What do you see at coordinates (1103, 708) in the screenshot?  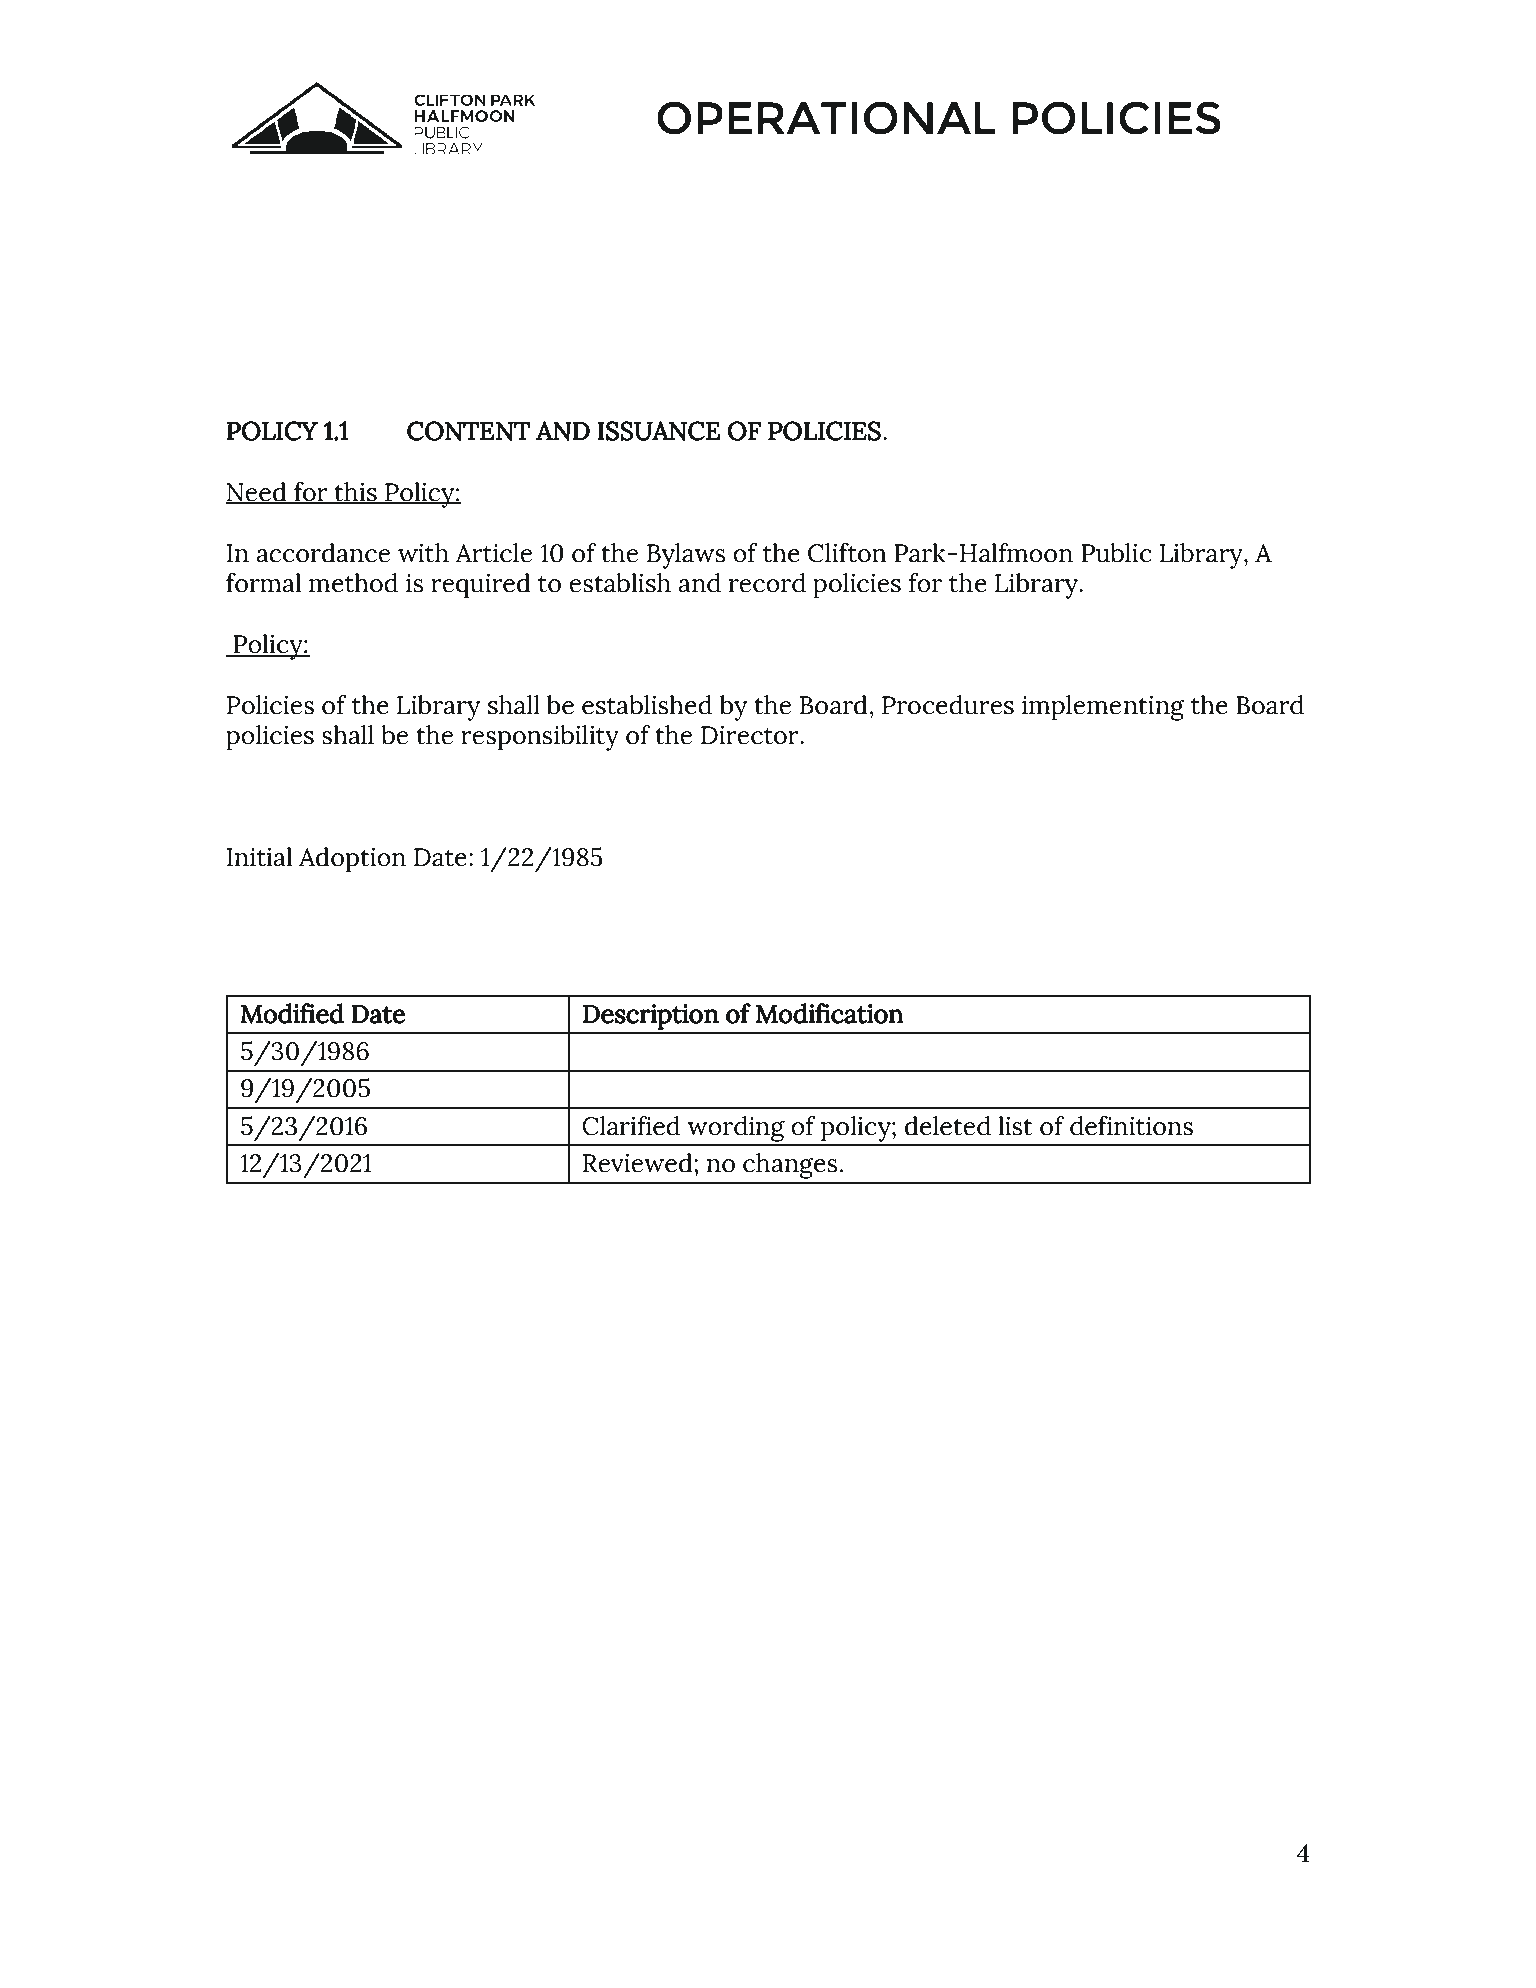 I see `implementing` at bounding box center [1103, 708].
